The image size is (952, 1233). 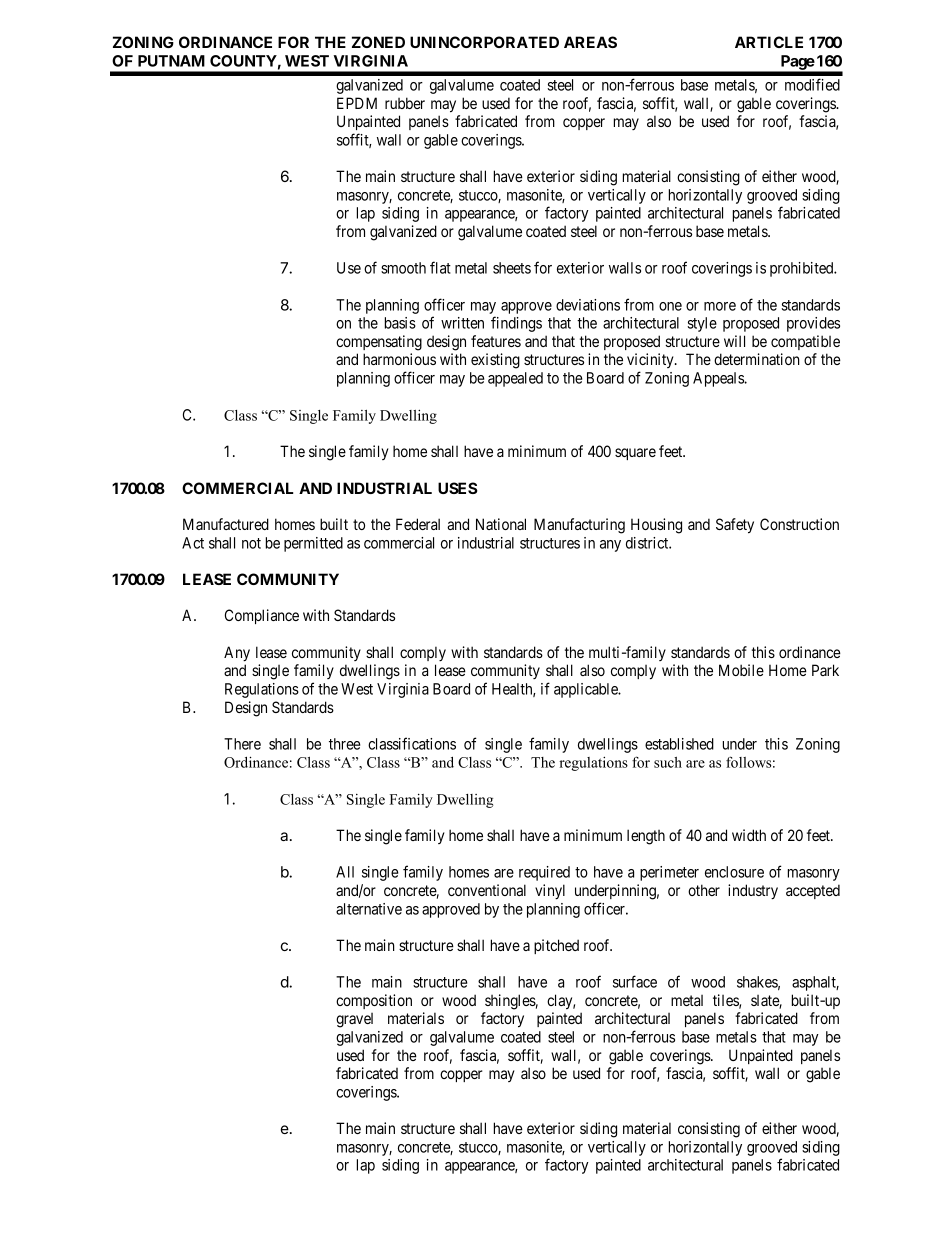 I want to click on sheets, so click(x=512, y=268).
